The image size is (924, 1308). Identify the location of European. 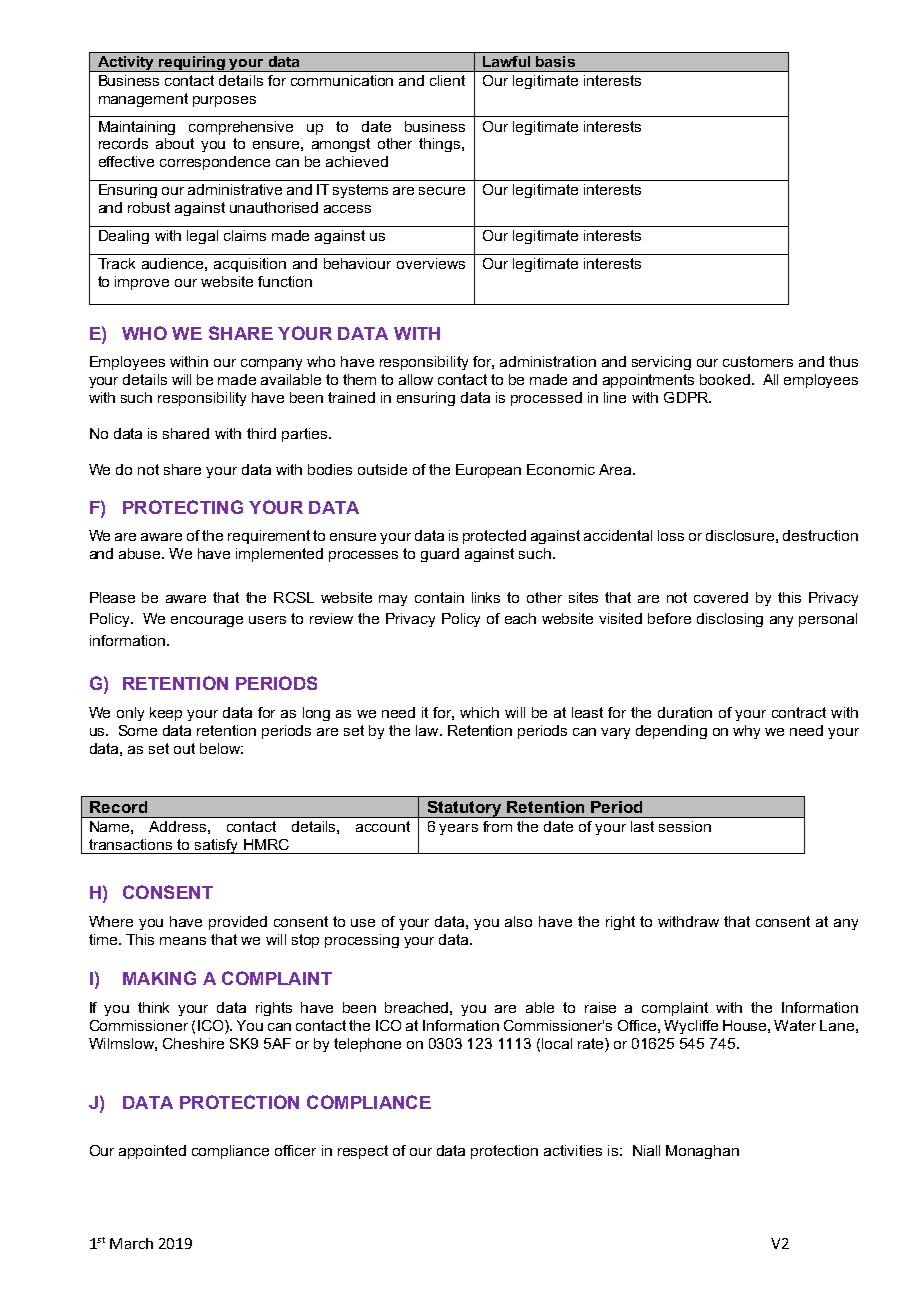
(488, 471).
